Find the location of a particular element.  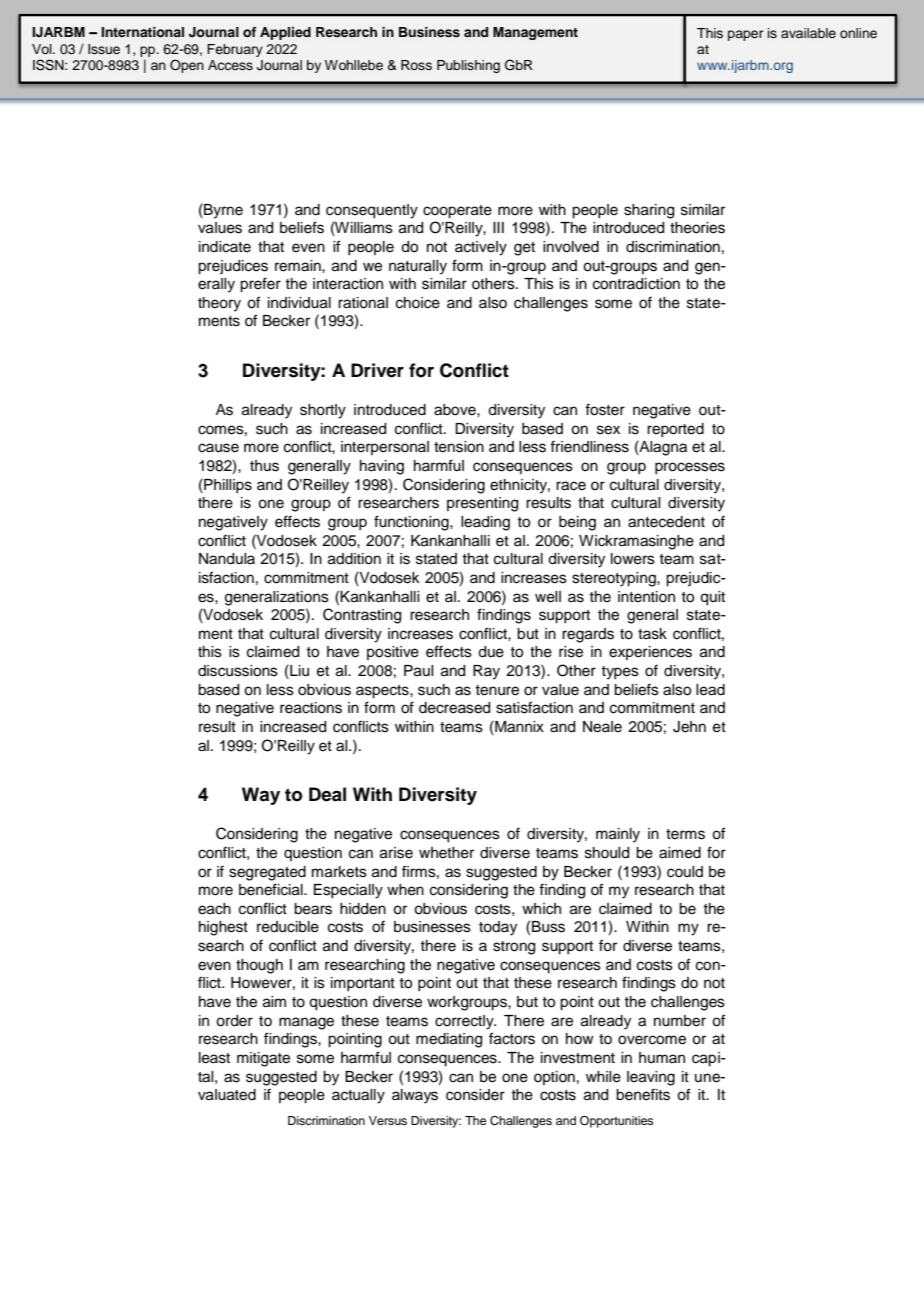

human is located at coordinates (662, 1057).
